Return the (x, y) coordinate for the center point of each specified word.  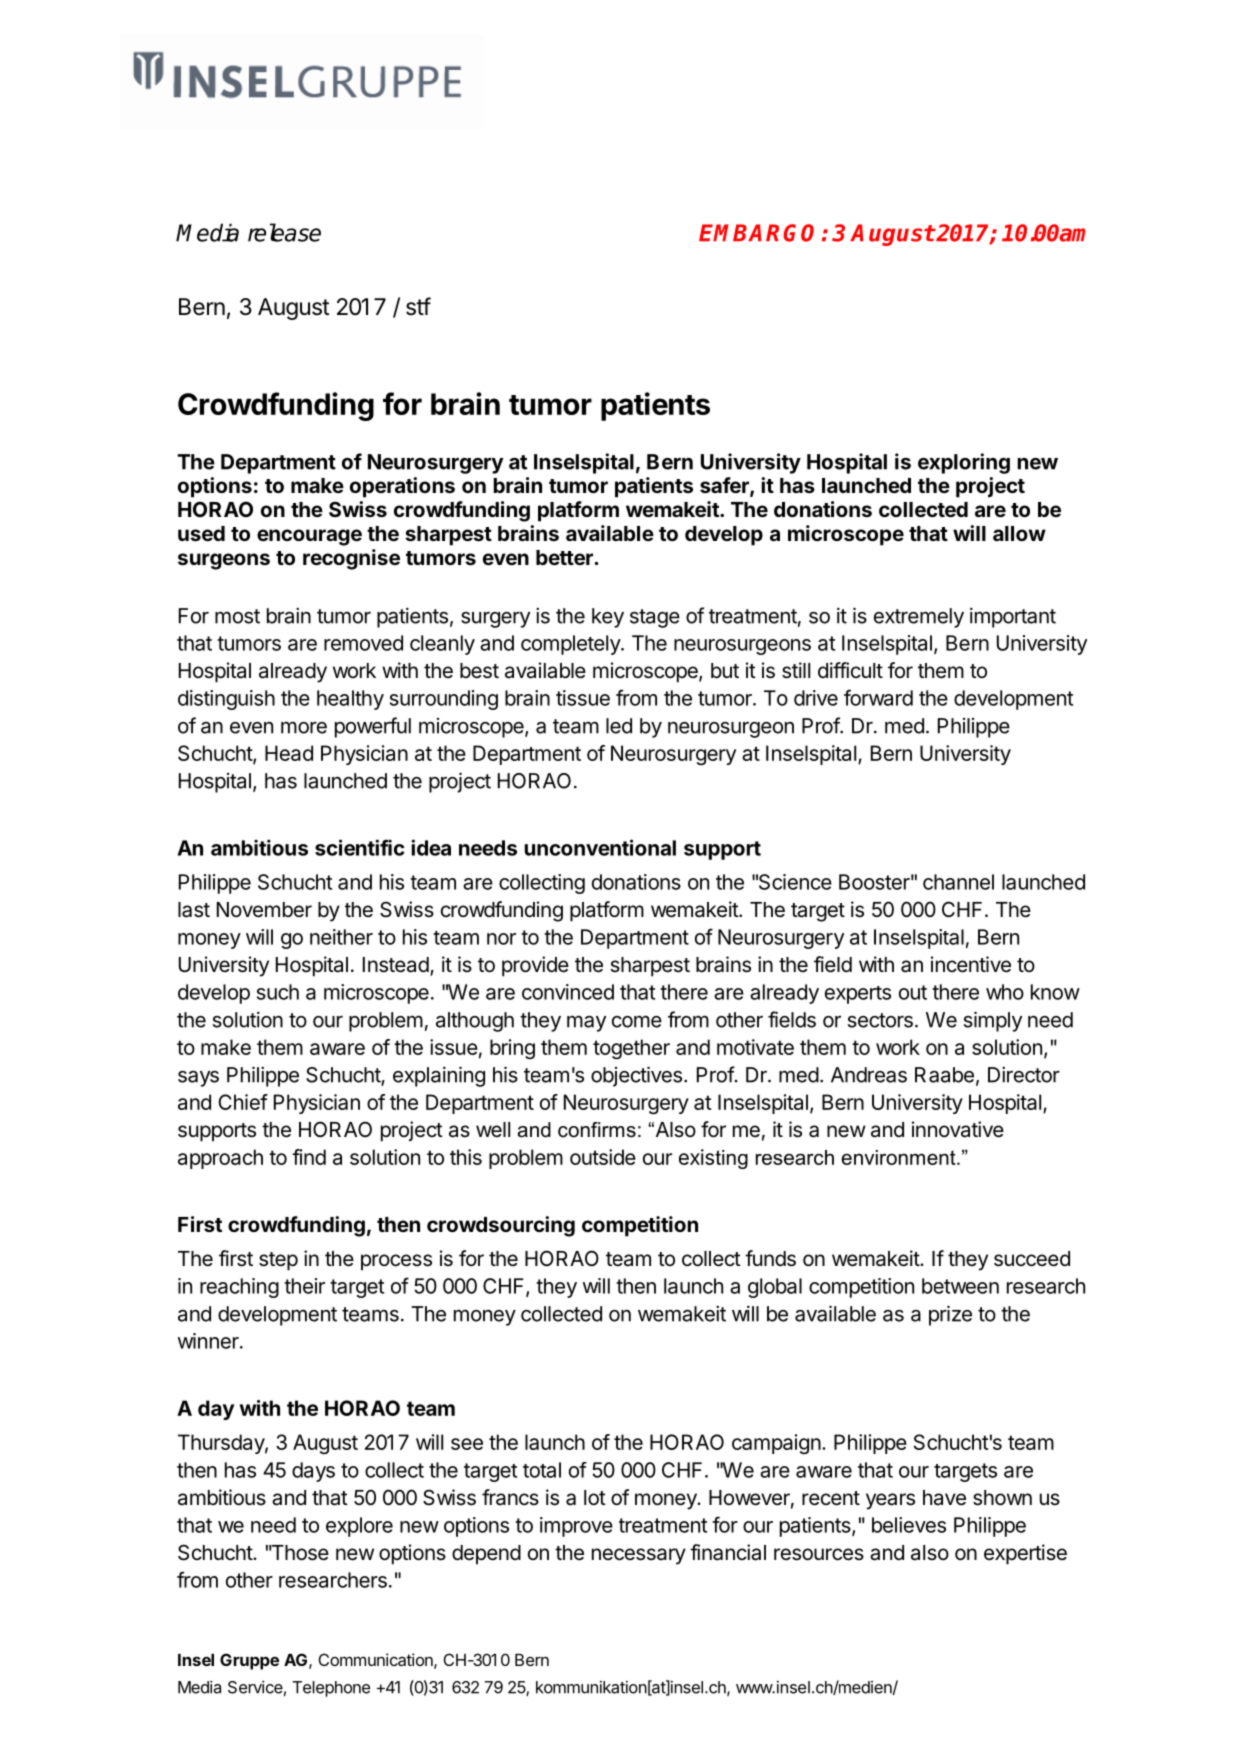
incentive (971, 964)
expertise (1025, 1554)
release (284, 232)
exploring (964, 463)
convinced (568, 992)
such (278, 992)
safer (725, 486)
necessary (639, 1556)
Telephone (331, 1689)
